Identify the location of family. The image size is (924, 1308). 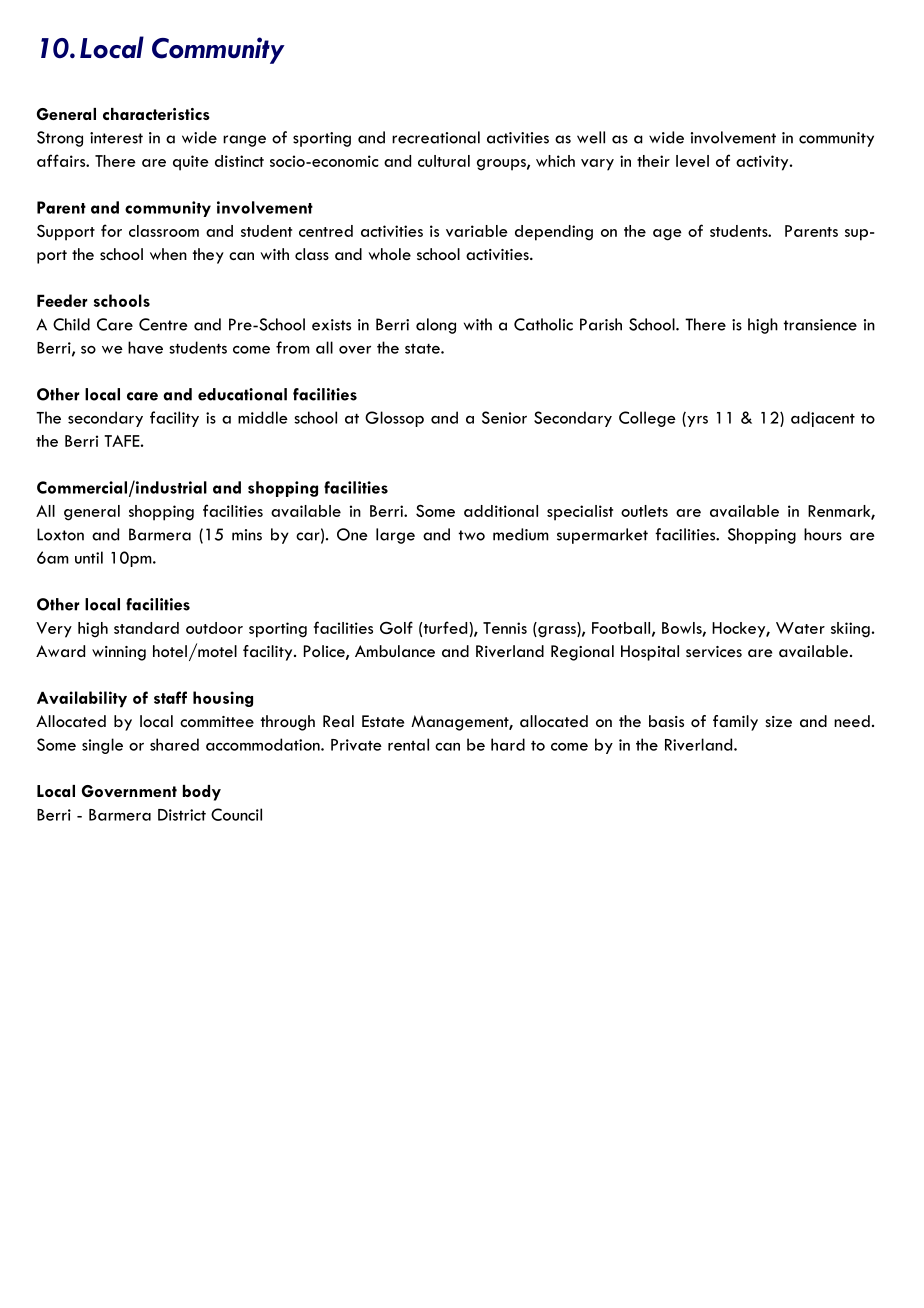
(735, 723).
